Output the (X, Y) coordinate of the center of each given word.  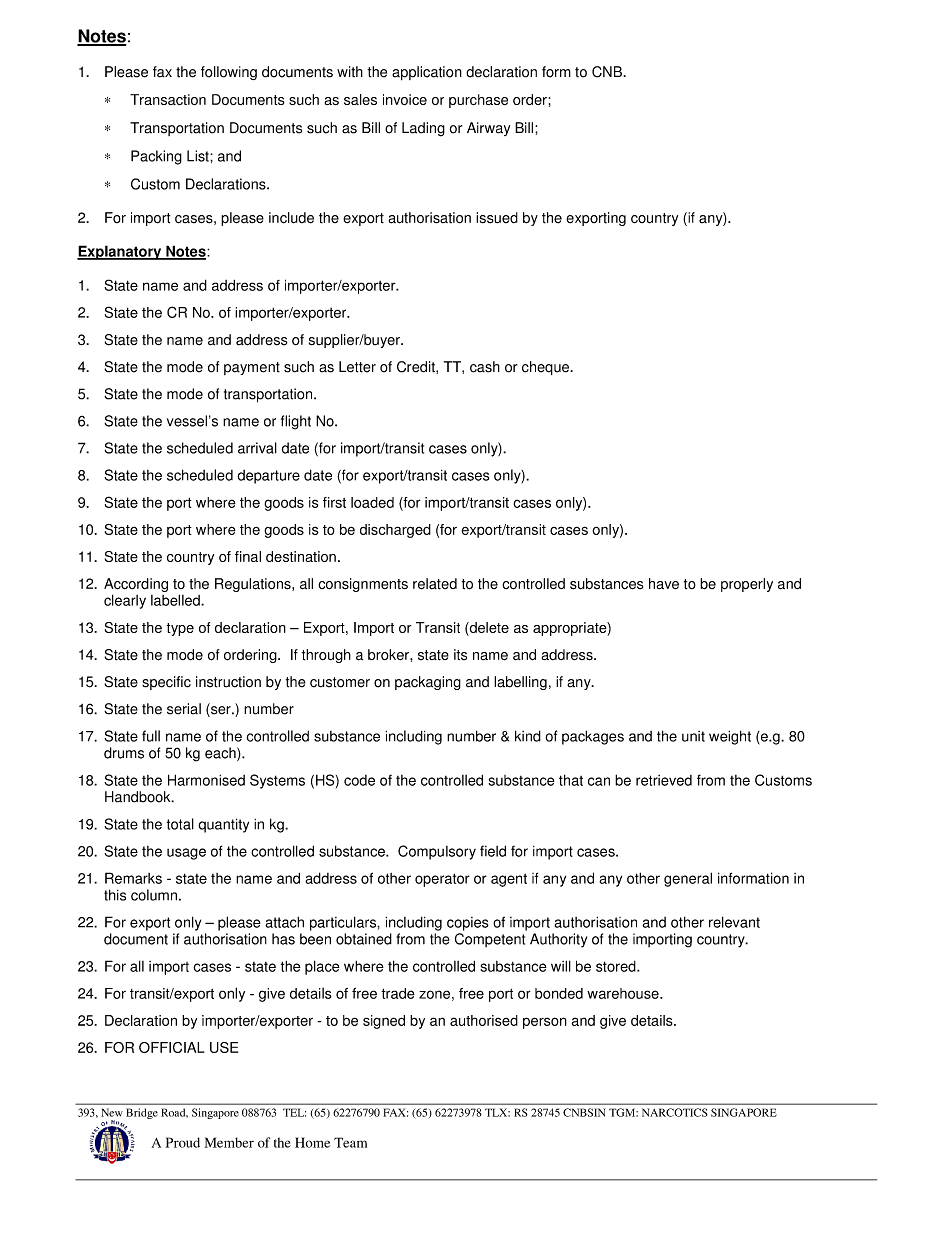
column (154, 895)
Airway (488, 129)
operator (442, 880)
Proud (183, 1142)
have (664, 584)
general (688, 879)
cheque (546, 368)
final (248, 556)
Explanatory (120, 252)
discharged (395, 531)
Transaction (168, 99)
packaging (428, 683)
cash (485, 367)
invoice (405, 99)
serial (184, 709)
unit (693, 736)
